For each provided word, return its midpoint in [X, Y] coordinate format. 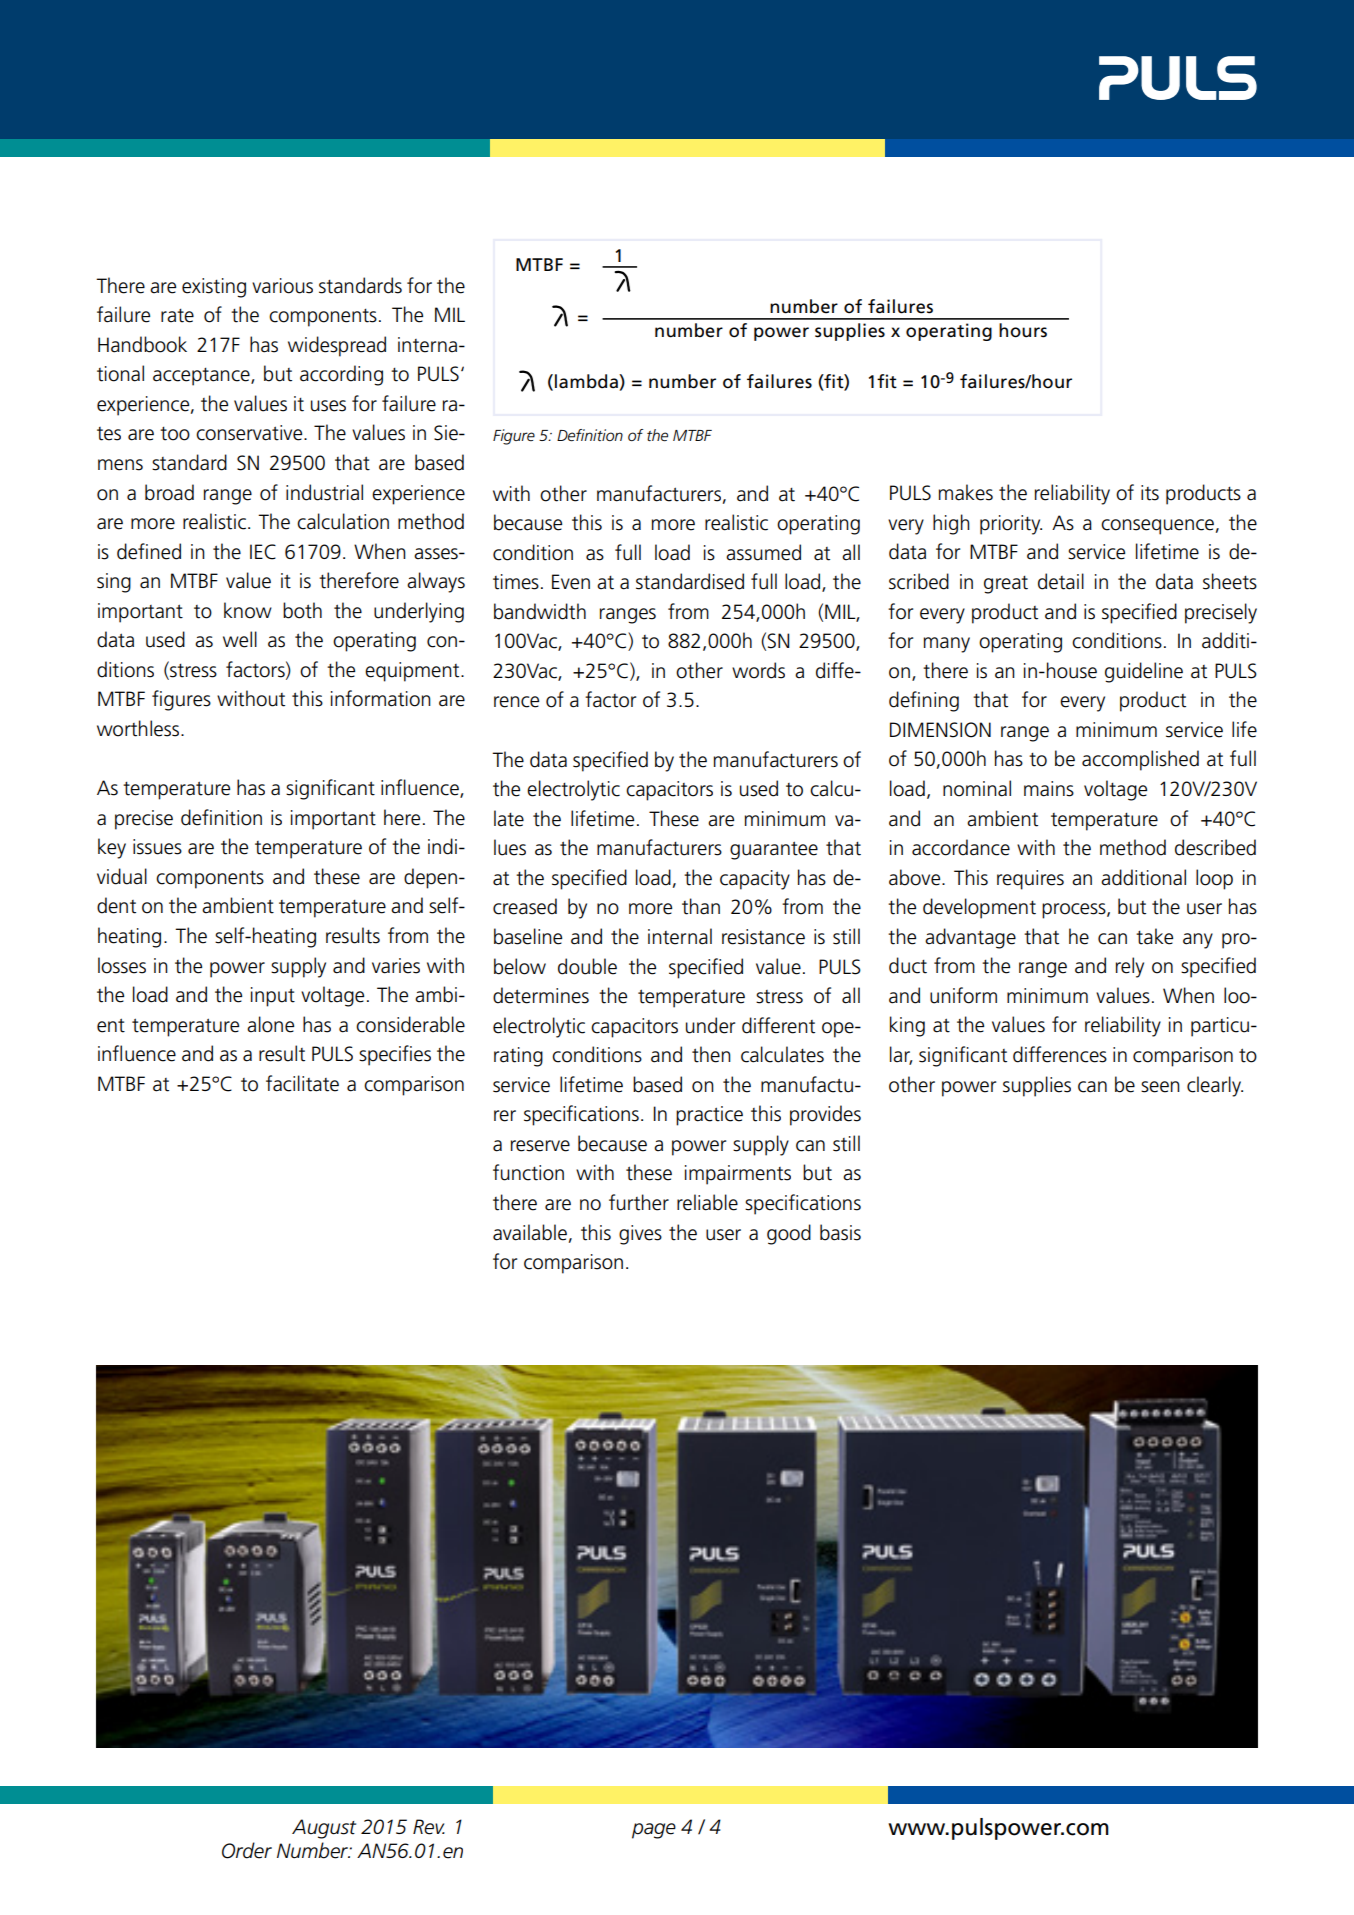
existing [214, 288]
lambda [587, 381]
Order [247, 1850]
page [654, 1831]
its [1150, 493]
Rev [429, 1827]
